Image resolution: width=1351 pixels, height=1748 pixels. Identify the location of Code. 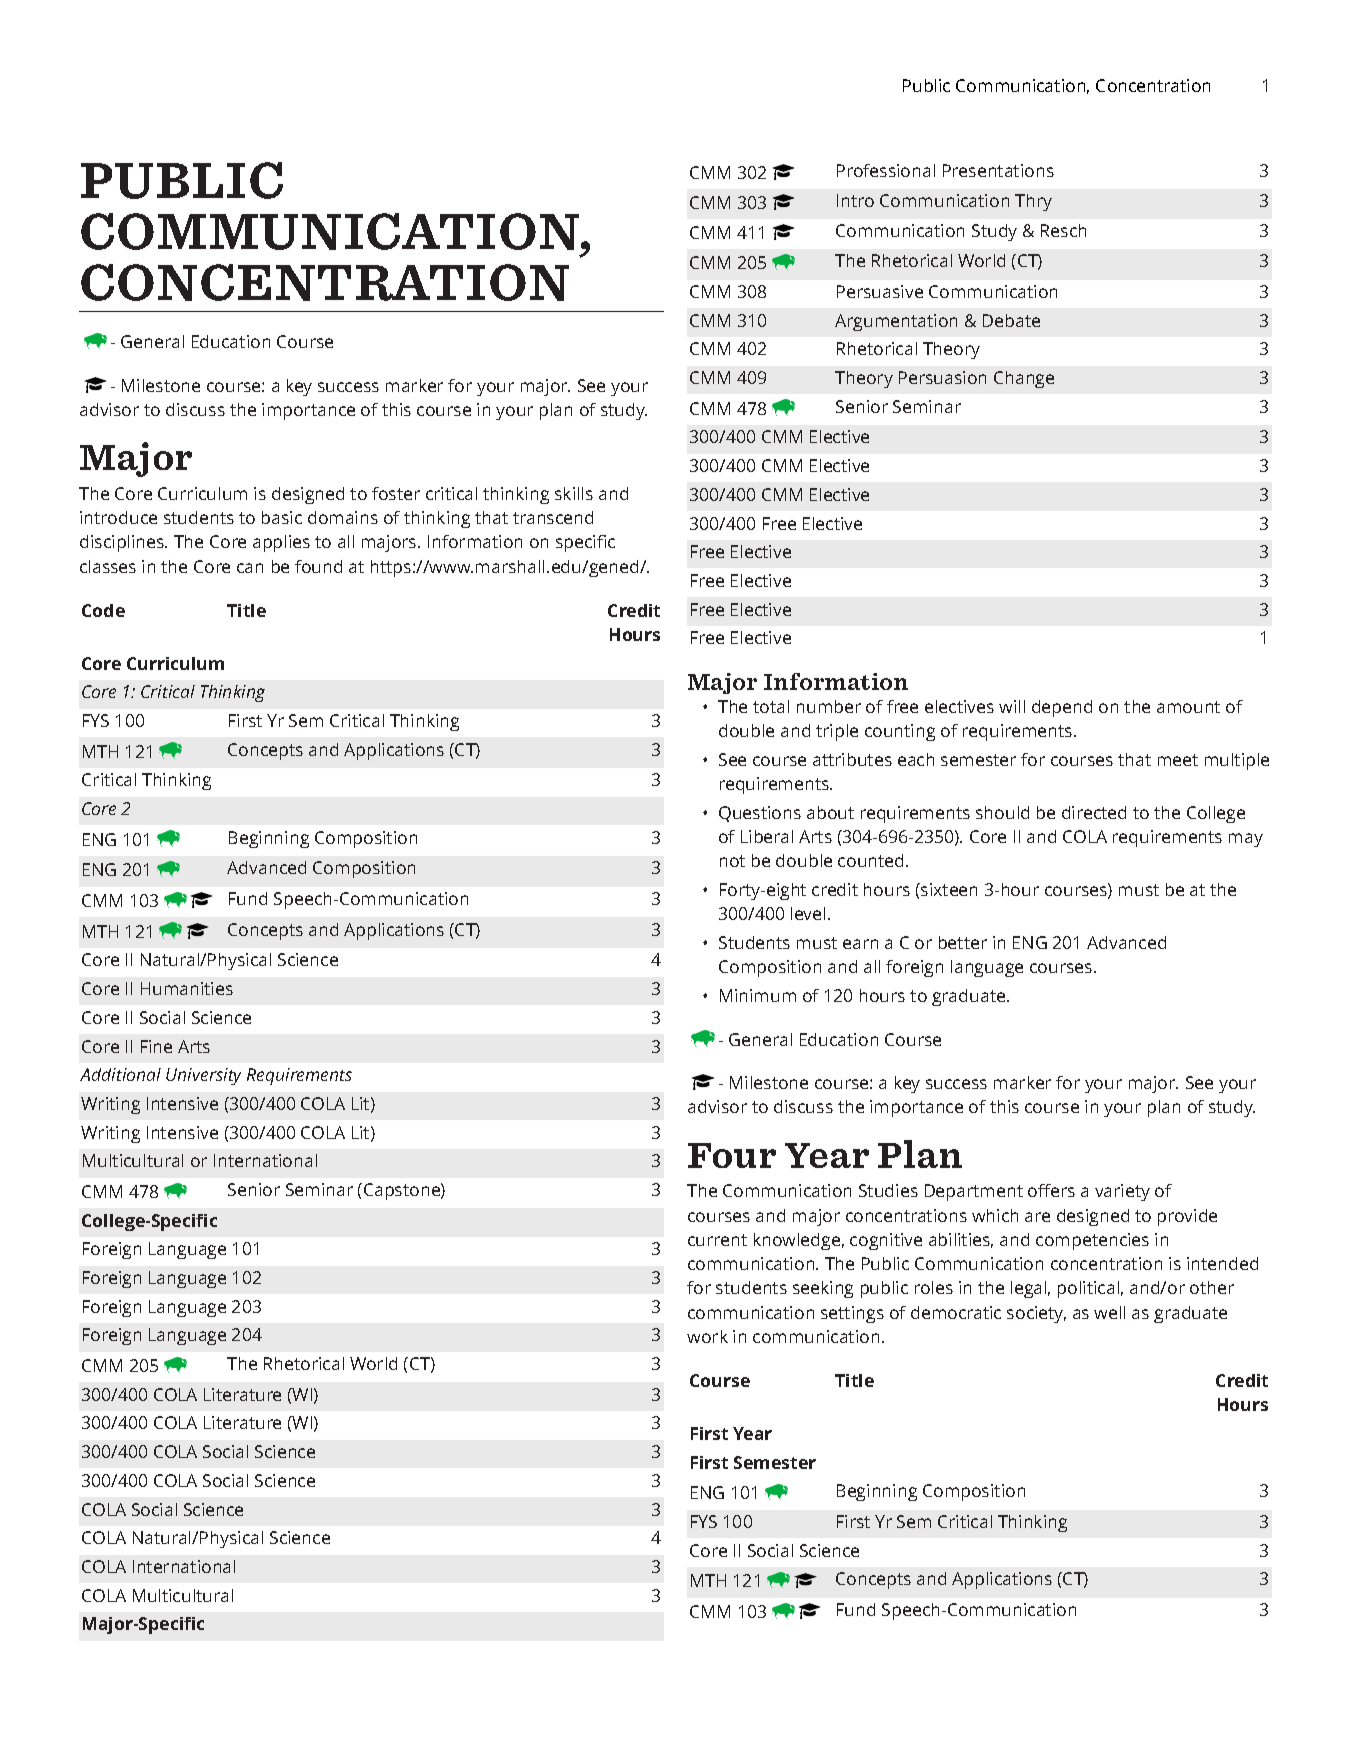
(103, 610).
